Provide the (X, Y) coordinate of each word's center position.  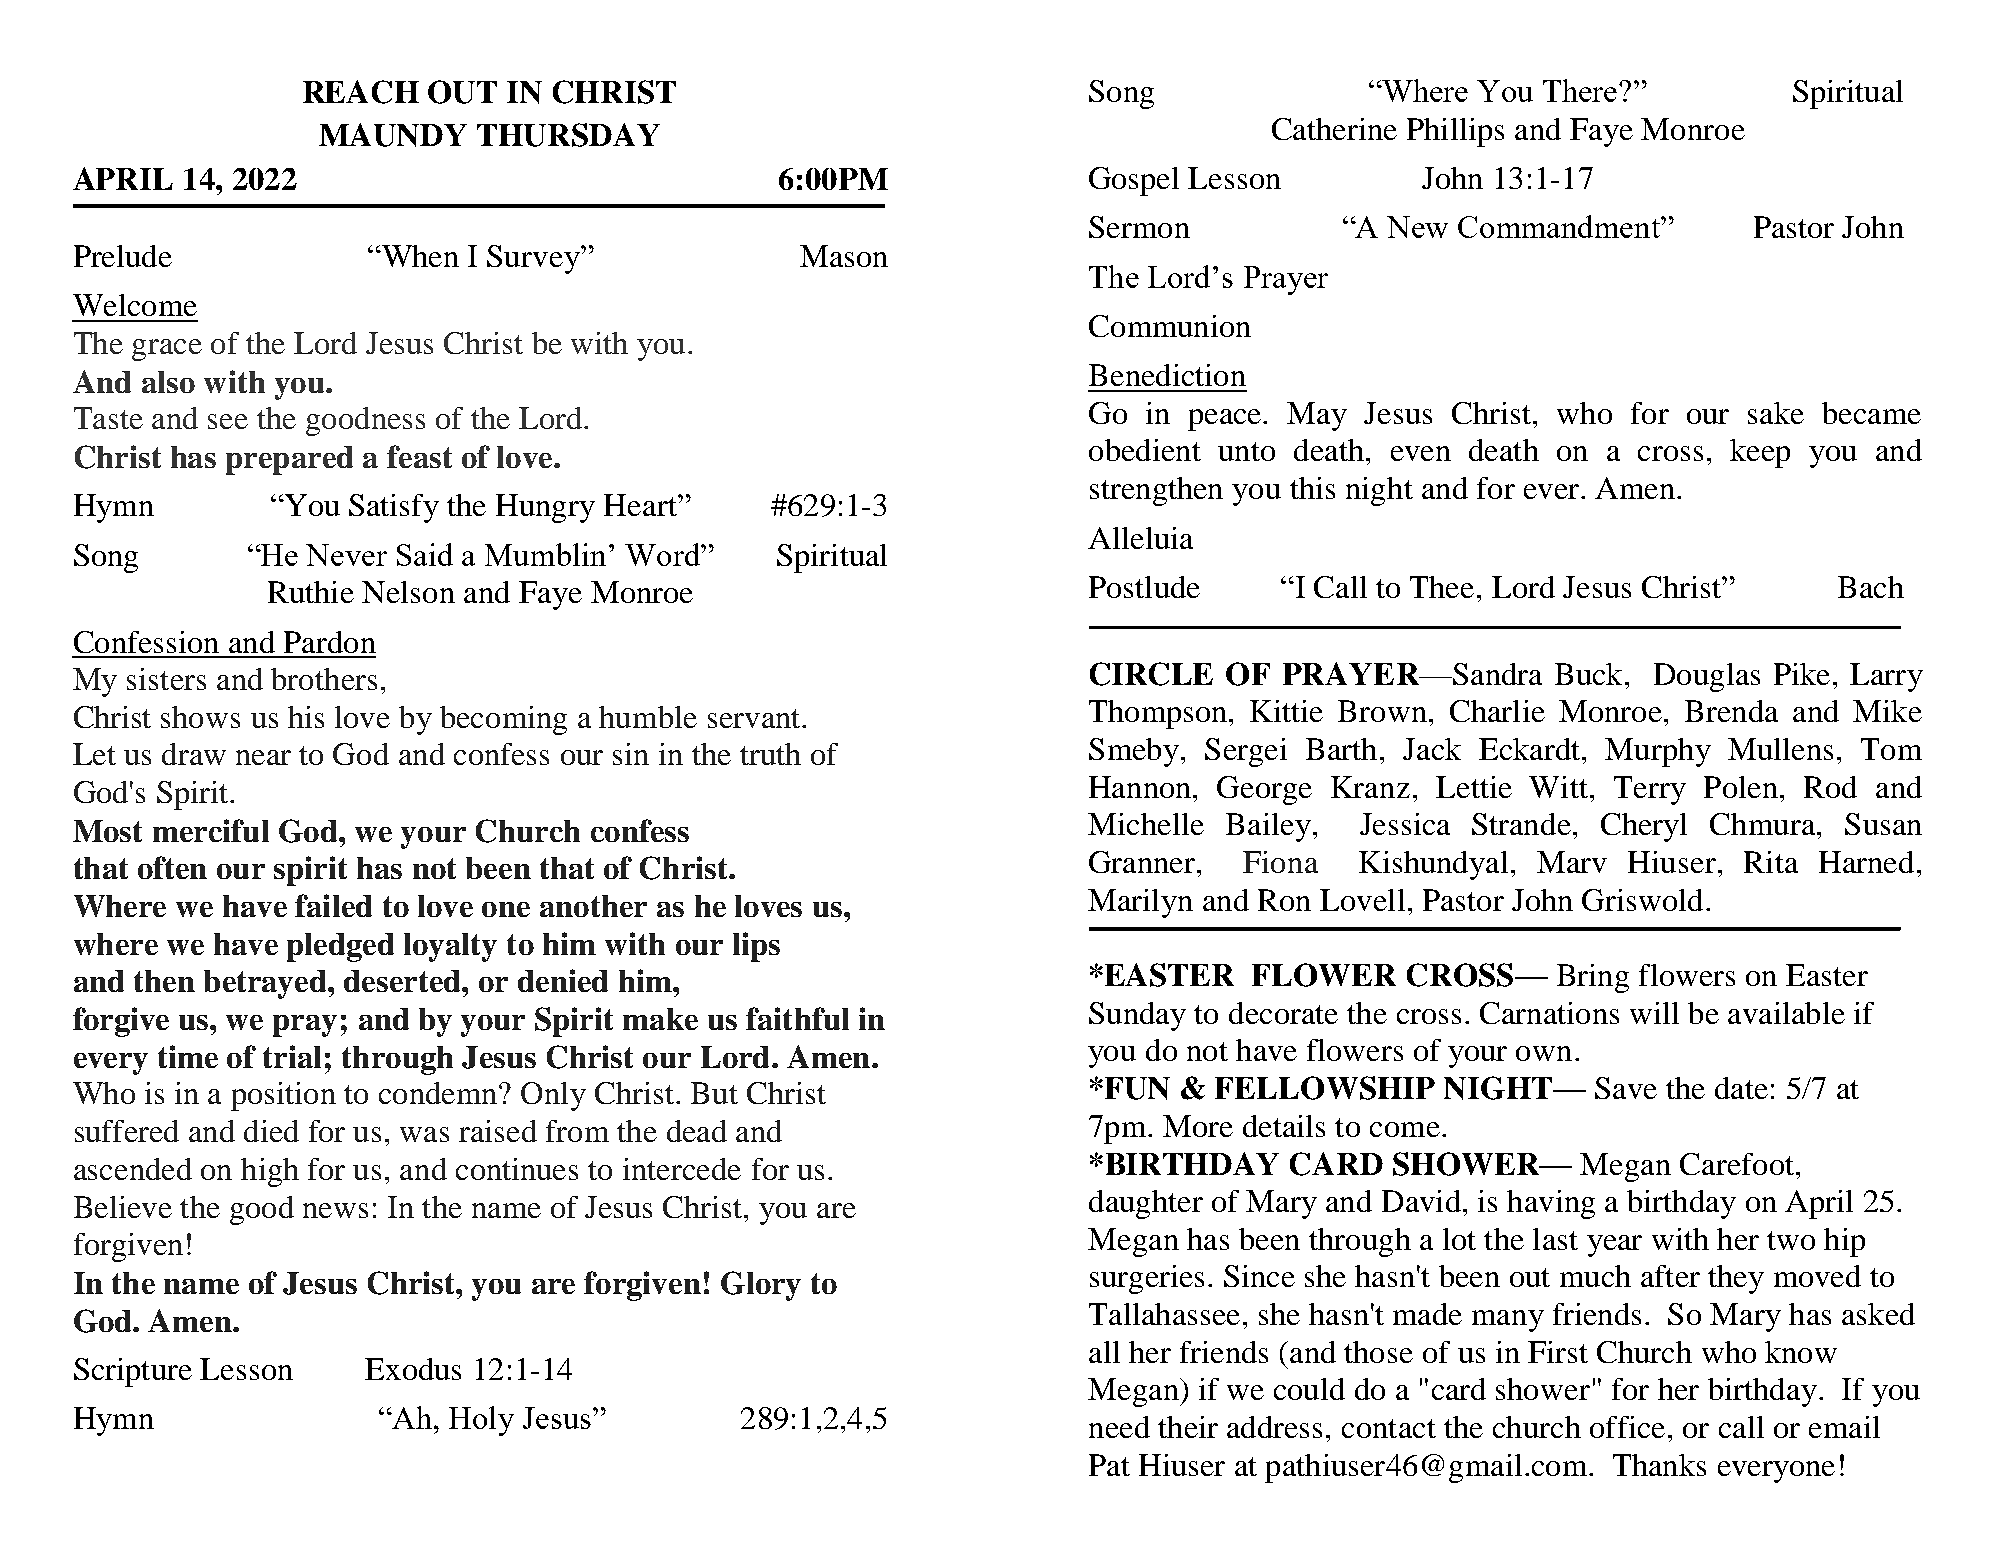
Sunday (1137, 1016)
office (1627, 1427)
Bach (1871, 587)
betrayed (266, 984)
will (1654, 1013)
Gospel (1134, 181)
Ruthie (311, 592)
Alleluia (1140, 538)
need (1119, 1427)
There (1581, 90)
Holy (481, 1421)
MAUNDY (393, 135)
